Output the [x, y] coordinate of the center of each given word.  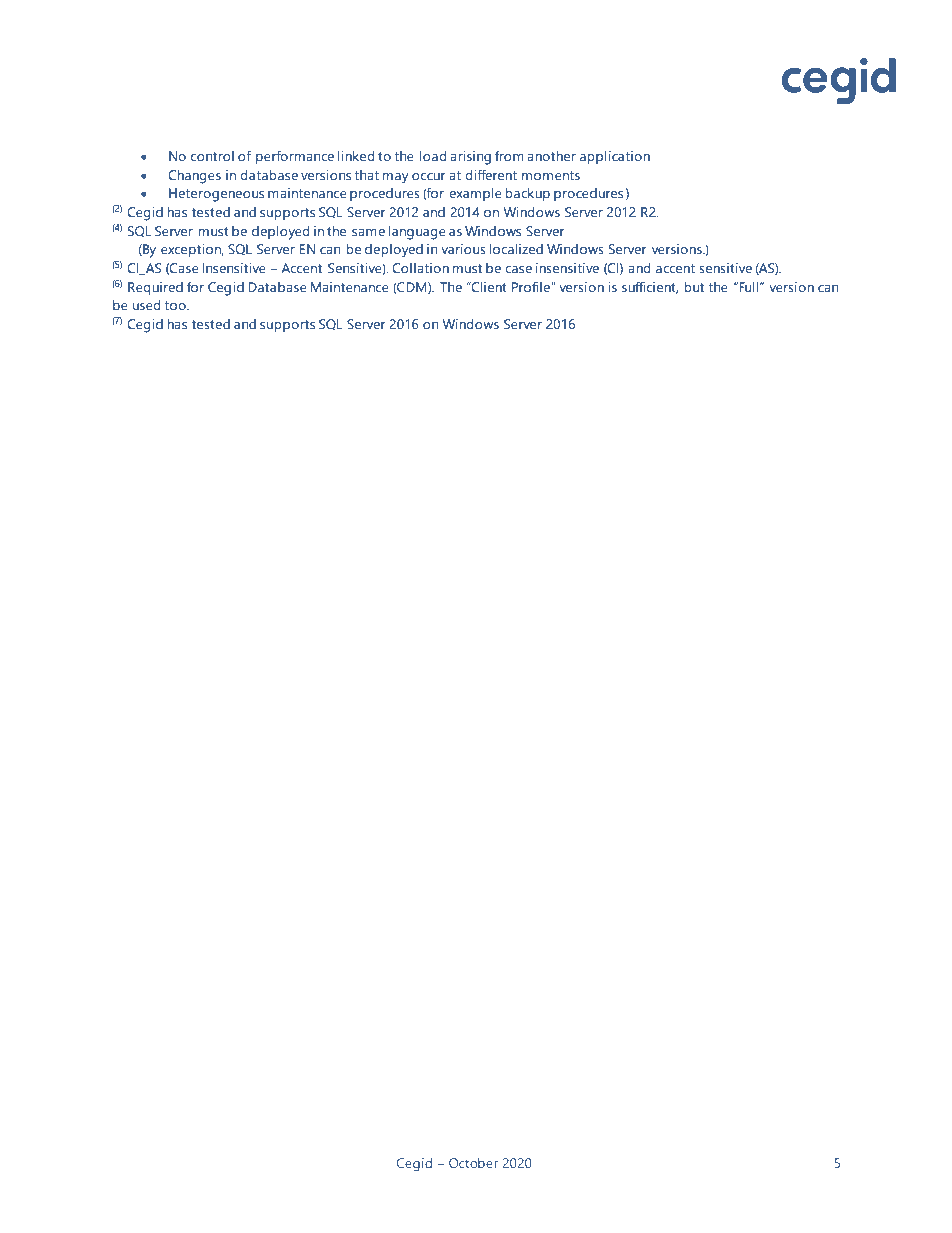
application [615, 157]
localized [516, 249]
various [463, 249]
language [417, 233]
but [694, 287]
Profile [532, 286]
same [368, 232]
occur [428, 176]
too [176, 305]
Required [155, 288]
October [473, 1163]
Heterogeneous [216, 195]
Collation [420, 268]
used [146, 305]
